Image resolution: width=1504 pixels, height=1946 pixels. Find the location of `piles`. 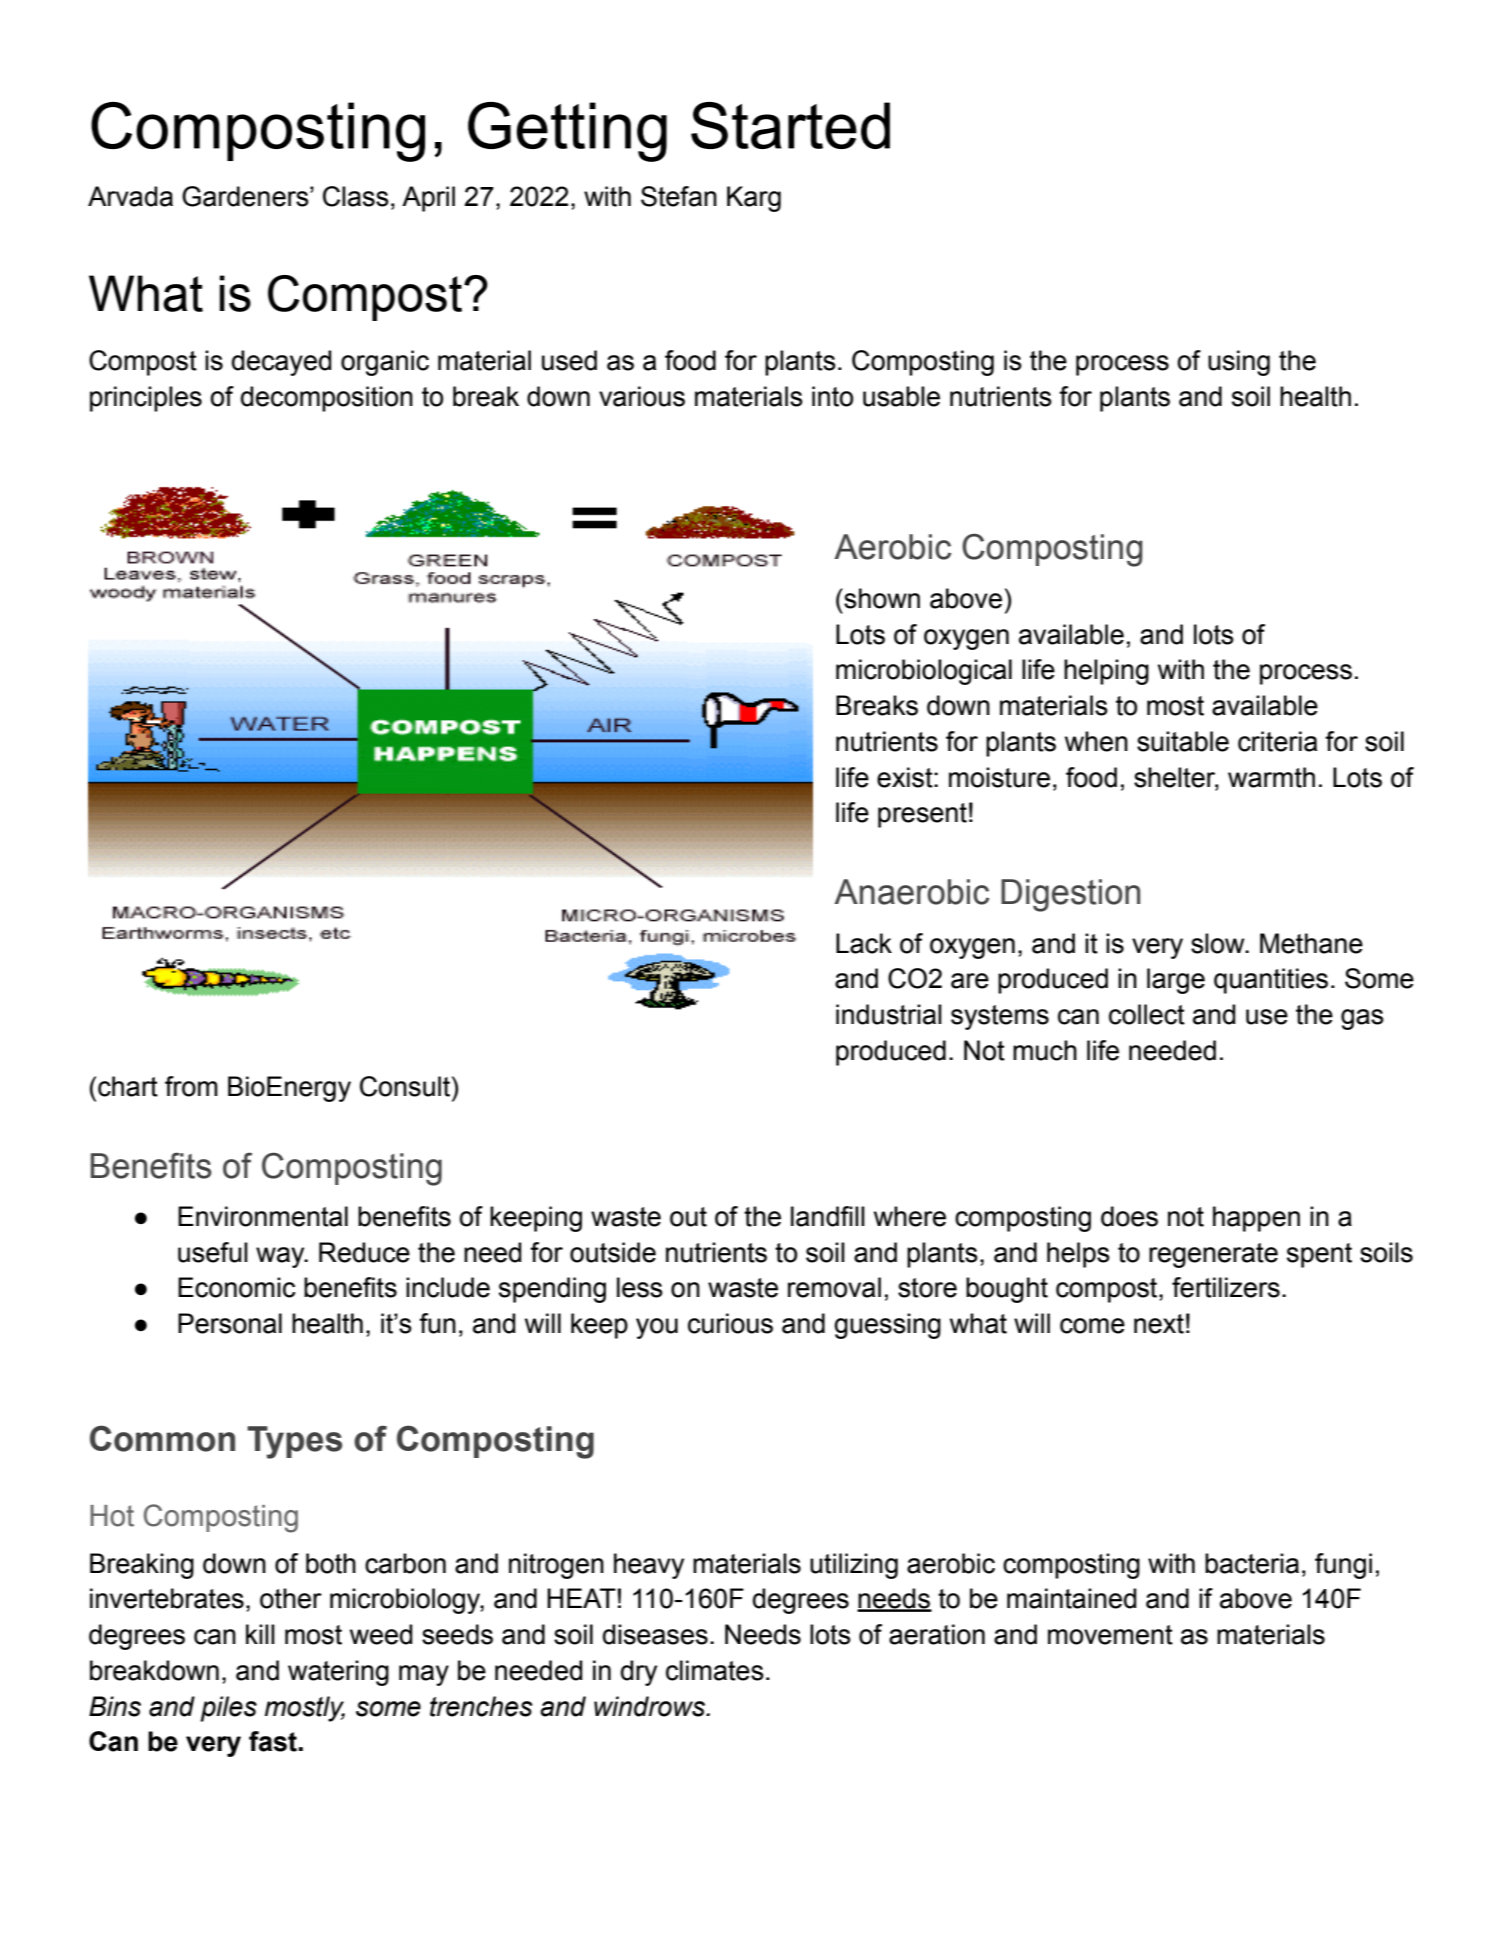

piles is located at coordinates (228, 1709).
